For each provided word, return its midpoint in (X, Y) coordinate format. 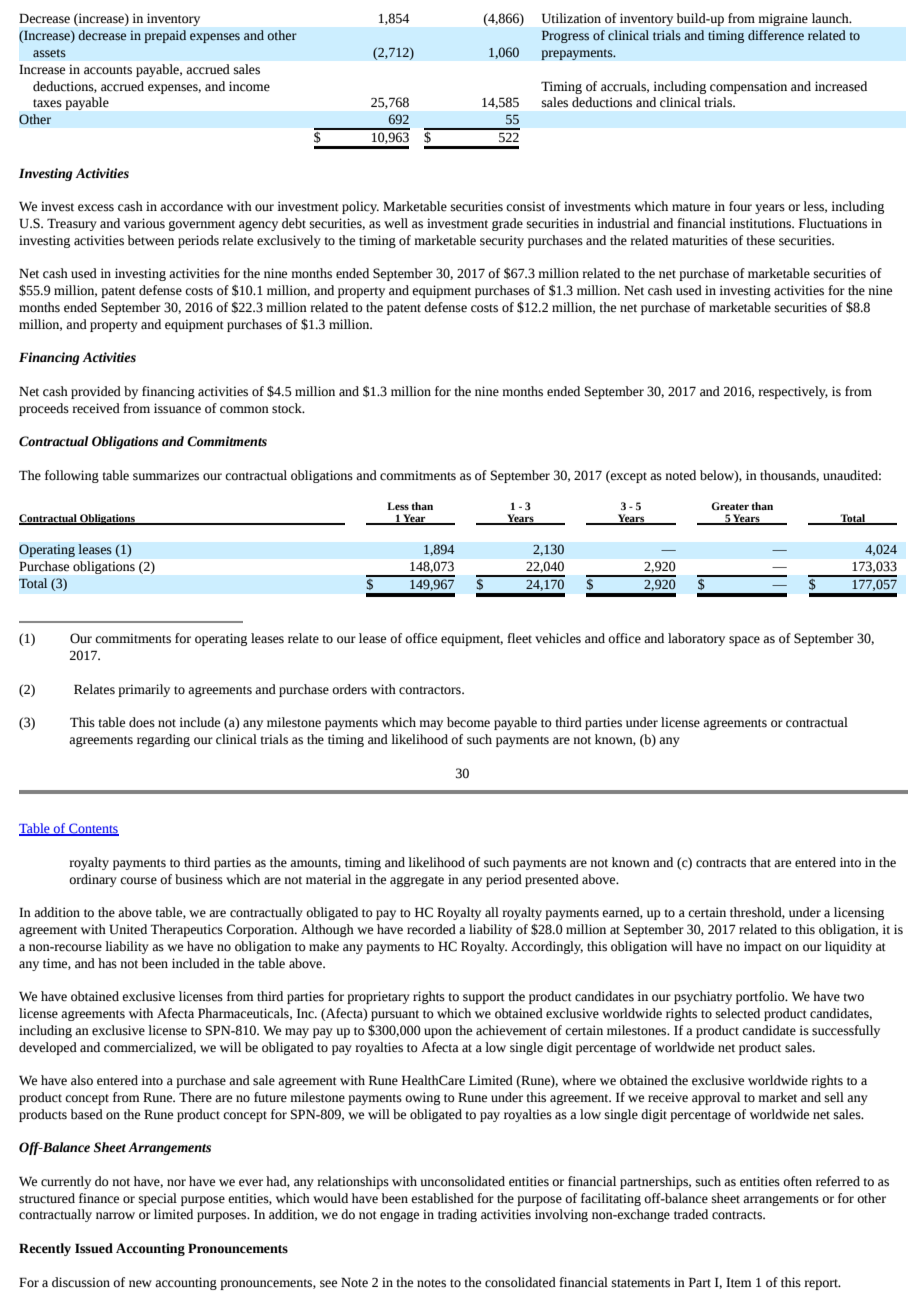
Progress (565, 37)
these (760, 240)
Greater (730, 506)
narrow (115, 1216)
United (128, 929)
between (150, 240)
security (502, 241)
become (468, 722)
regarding (163, 740)
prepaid (165, 36)
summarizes (166, 475)
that (760, 862)
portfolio (761, 997)
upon (438, 1033)
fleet (519, 638)
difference (776, 35)
